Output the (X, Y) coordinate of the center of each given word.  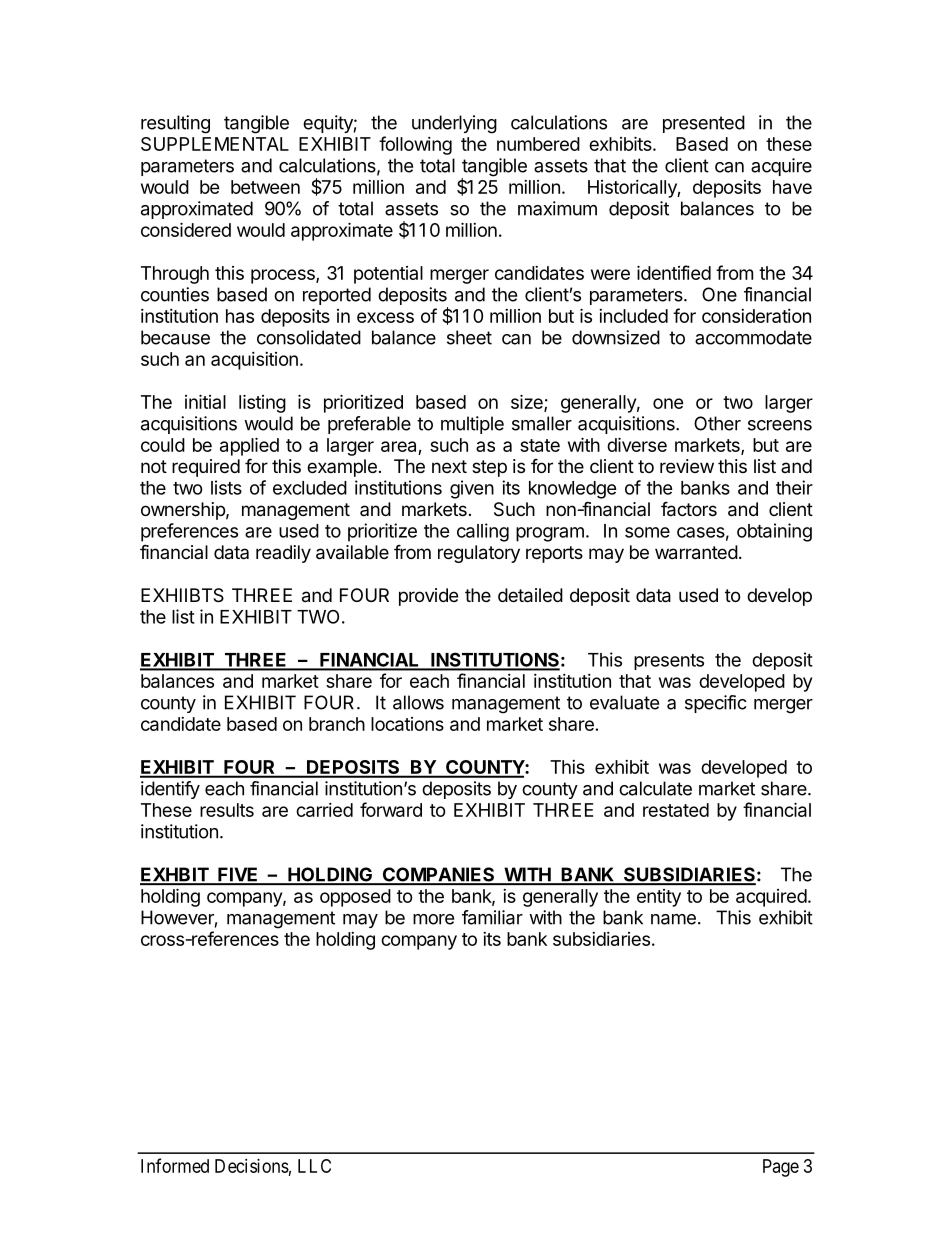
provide (428, 597)
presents (669, 662)
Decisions (252, 1166)
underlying (454, 124)
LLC (314, 1166)
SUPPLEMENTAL (215, 144)
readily (283, 554)
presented (704, 124)
